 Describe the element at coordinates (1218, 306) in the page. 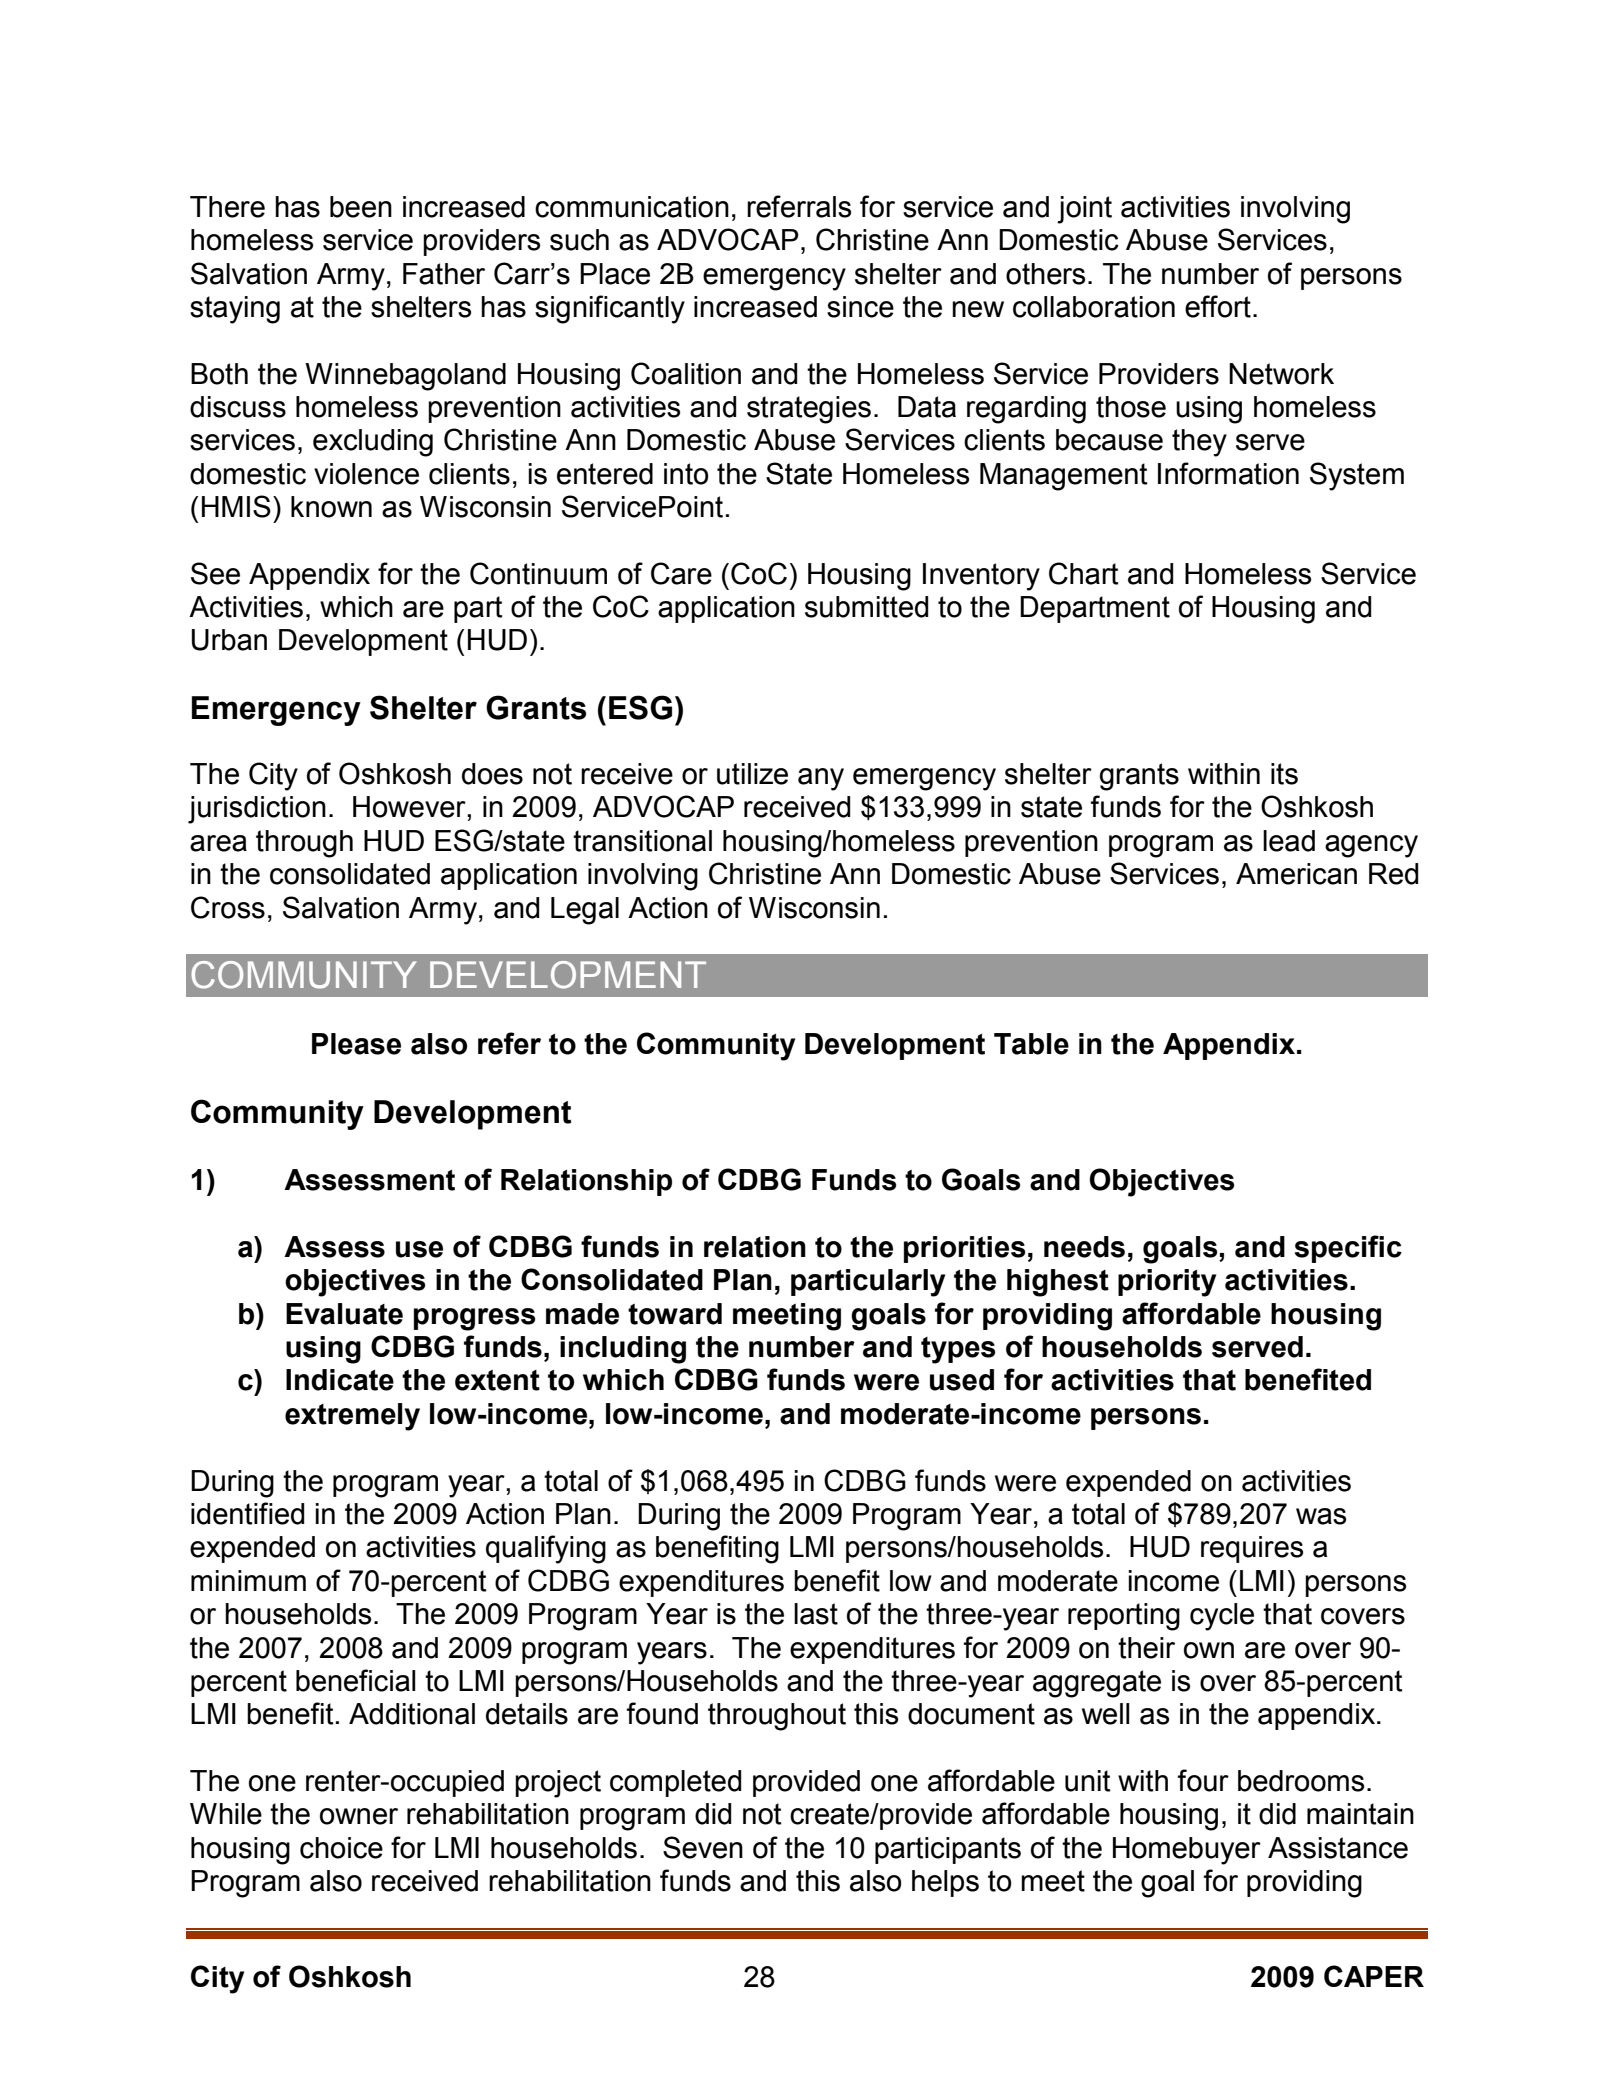

I see `effort` at that location.
